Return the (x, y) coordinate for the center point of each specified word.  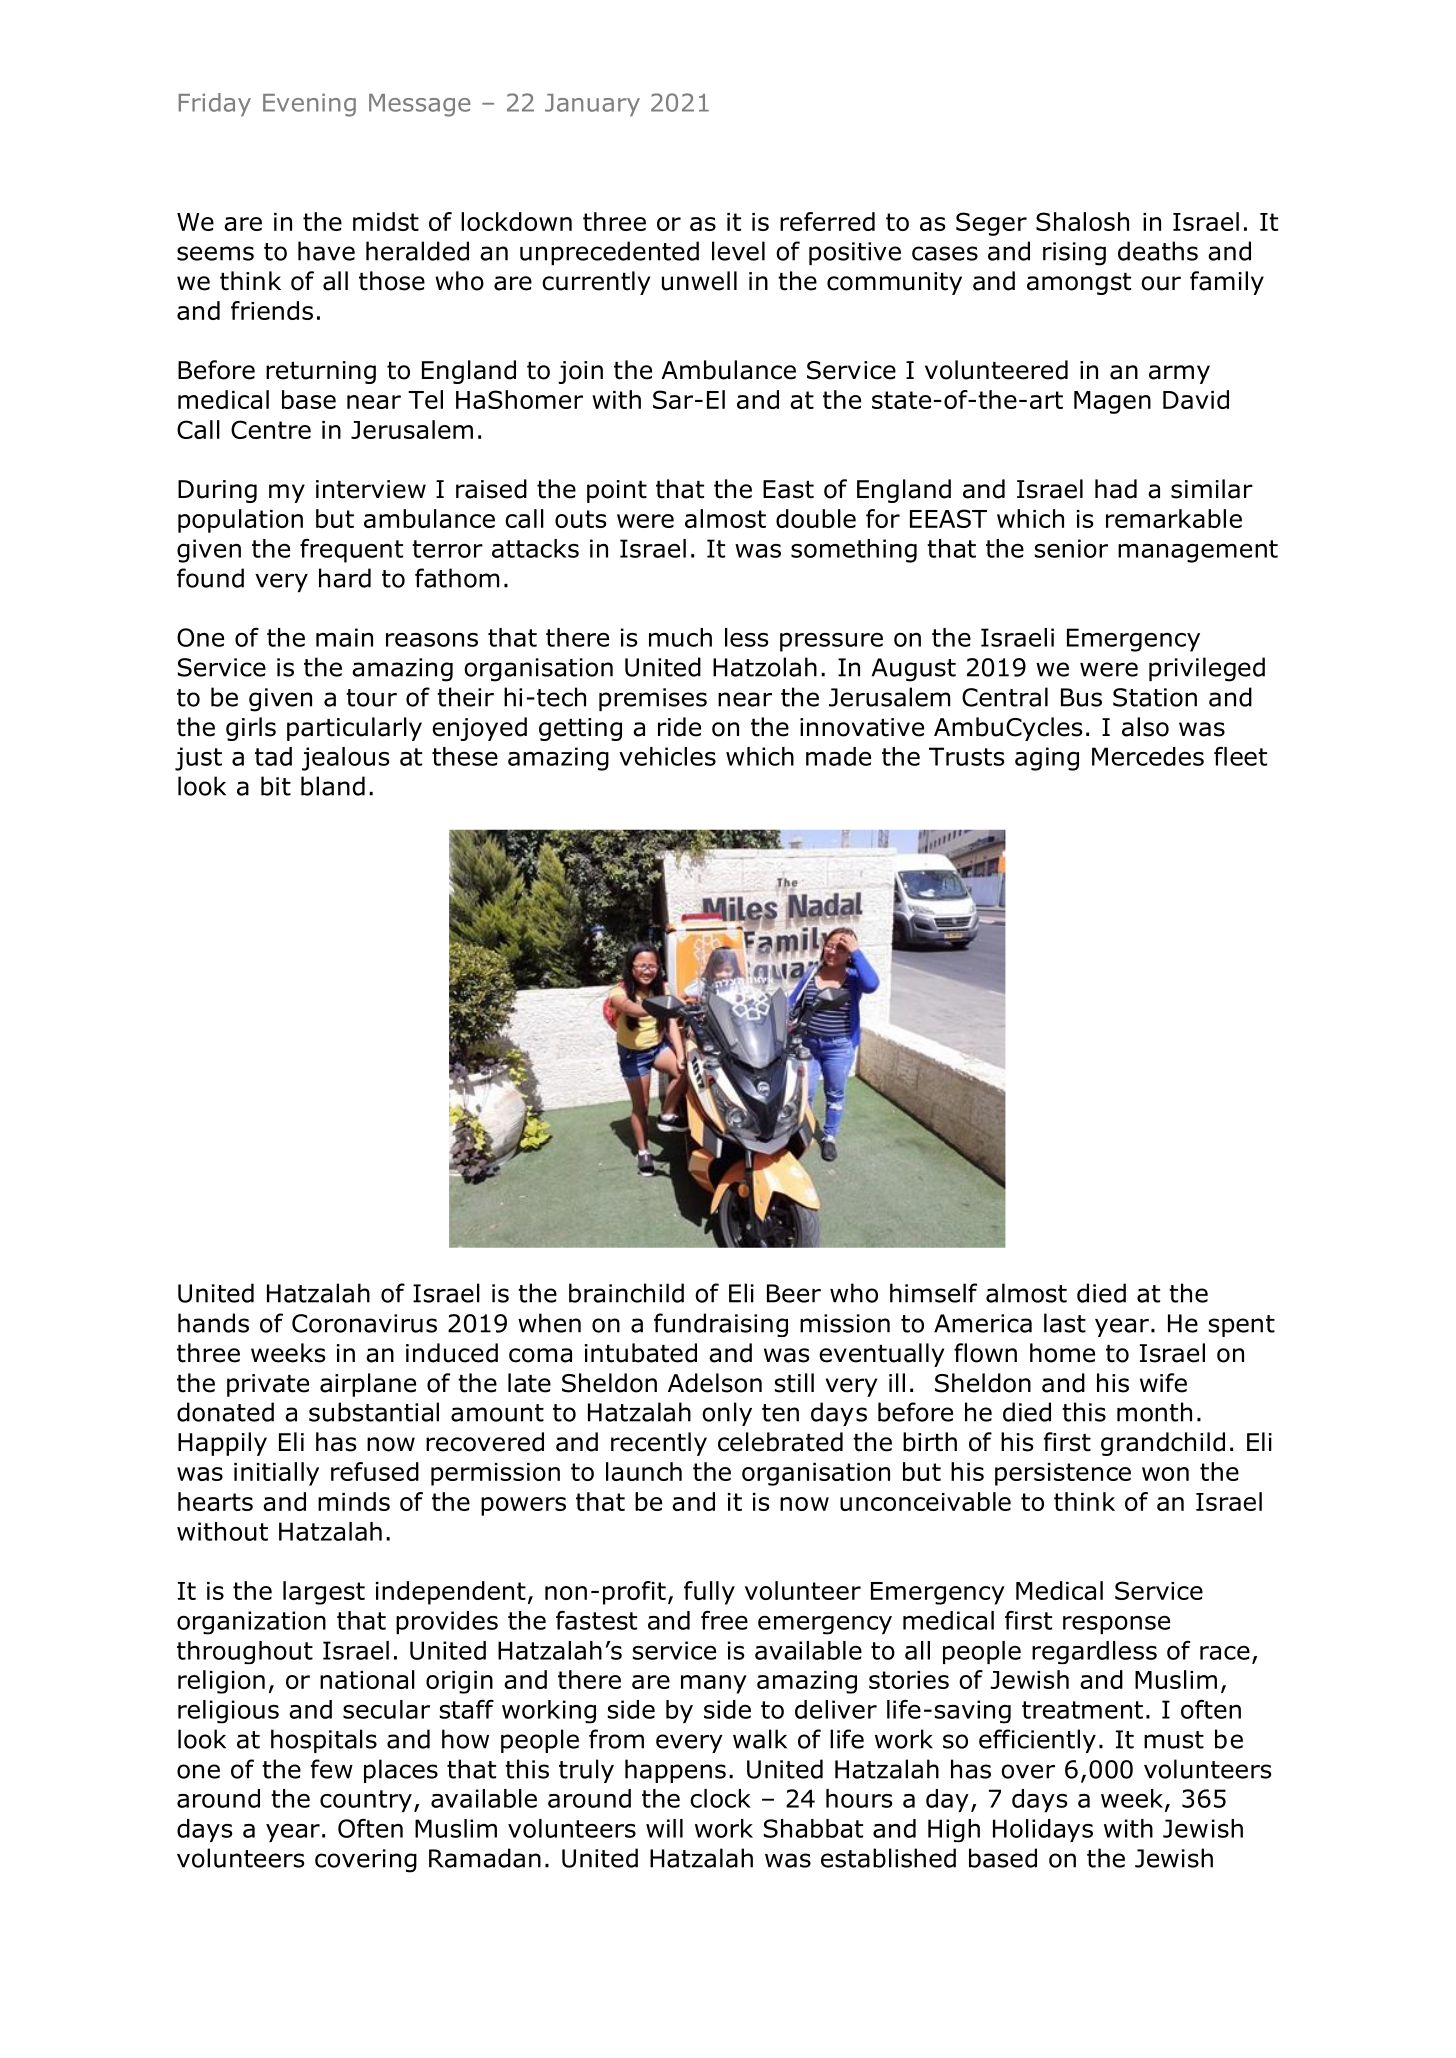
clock (720, 1798)
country (366, 1801)
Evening (309, 105)
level (738, 251)
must (1174, 1740)
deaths (1158, 251)
